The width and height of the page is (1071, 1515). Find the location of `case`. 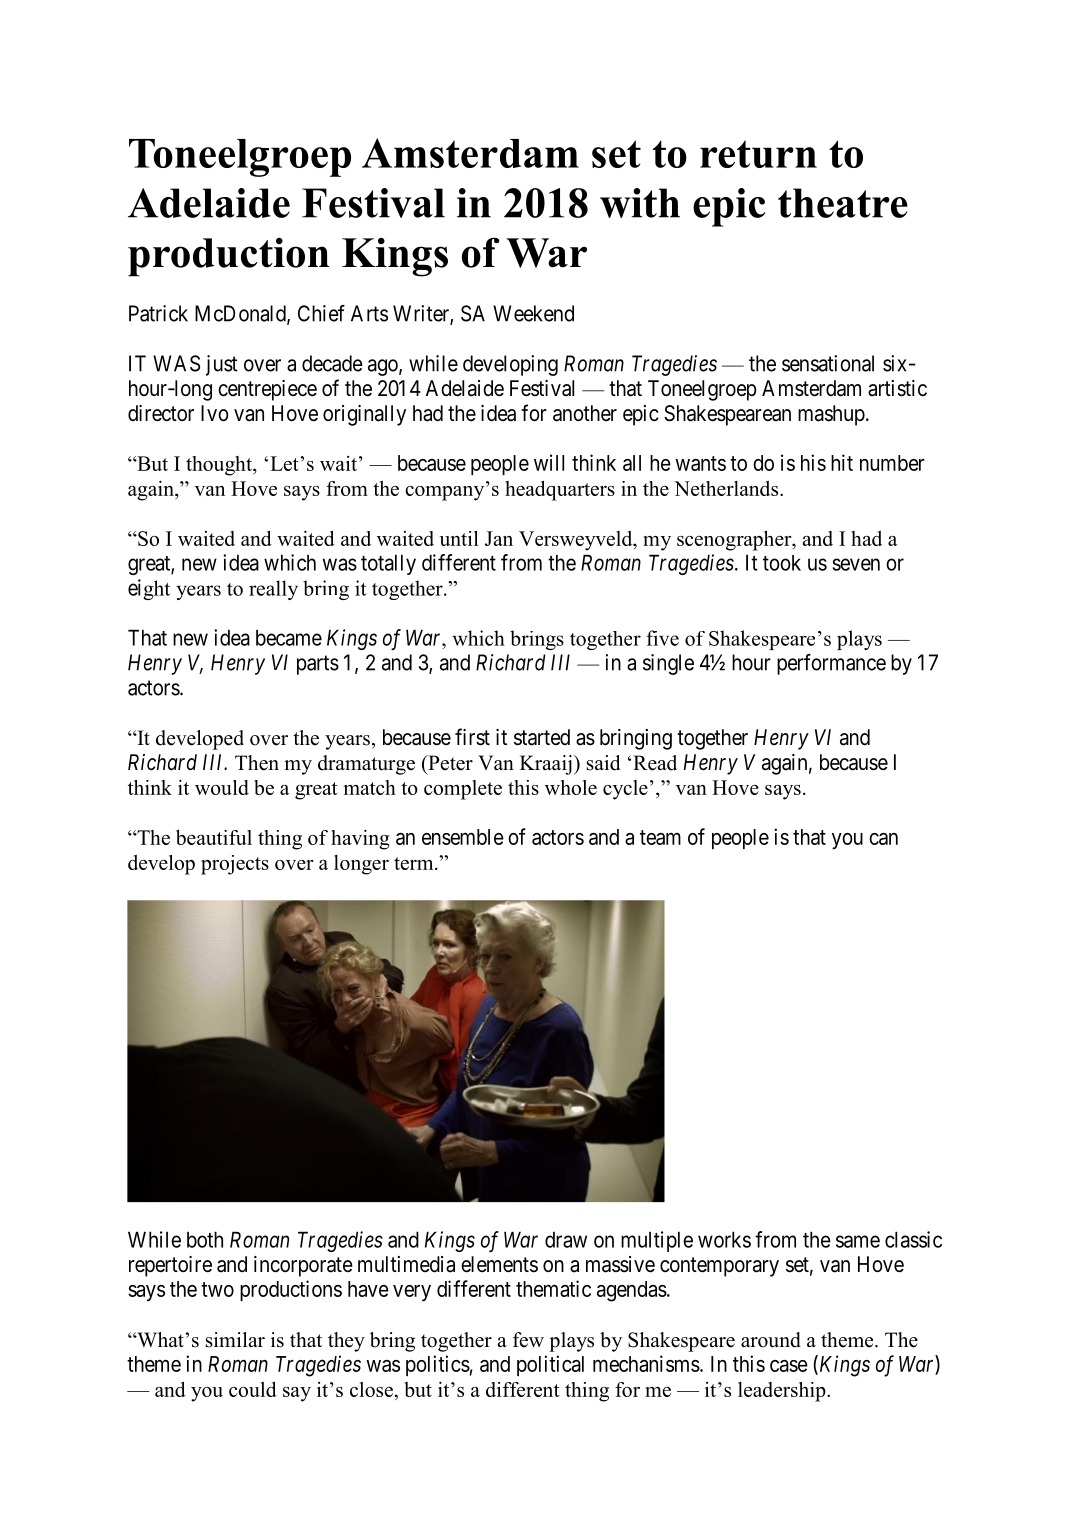

case is located at coordinates (789, 1366).
